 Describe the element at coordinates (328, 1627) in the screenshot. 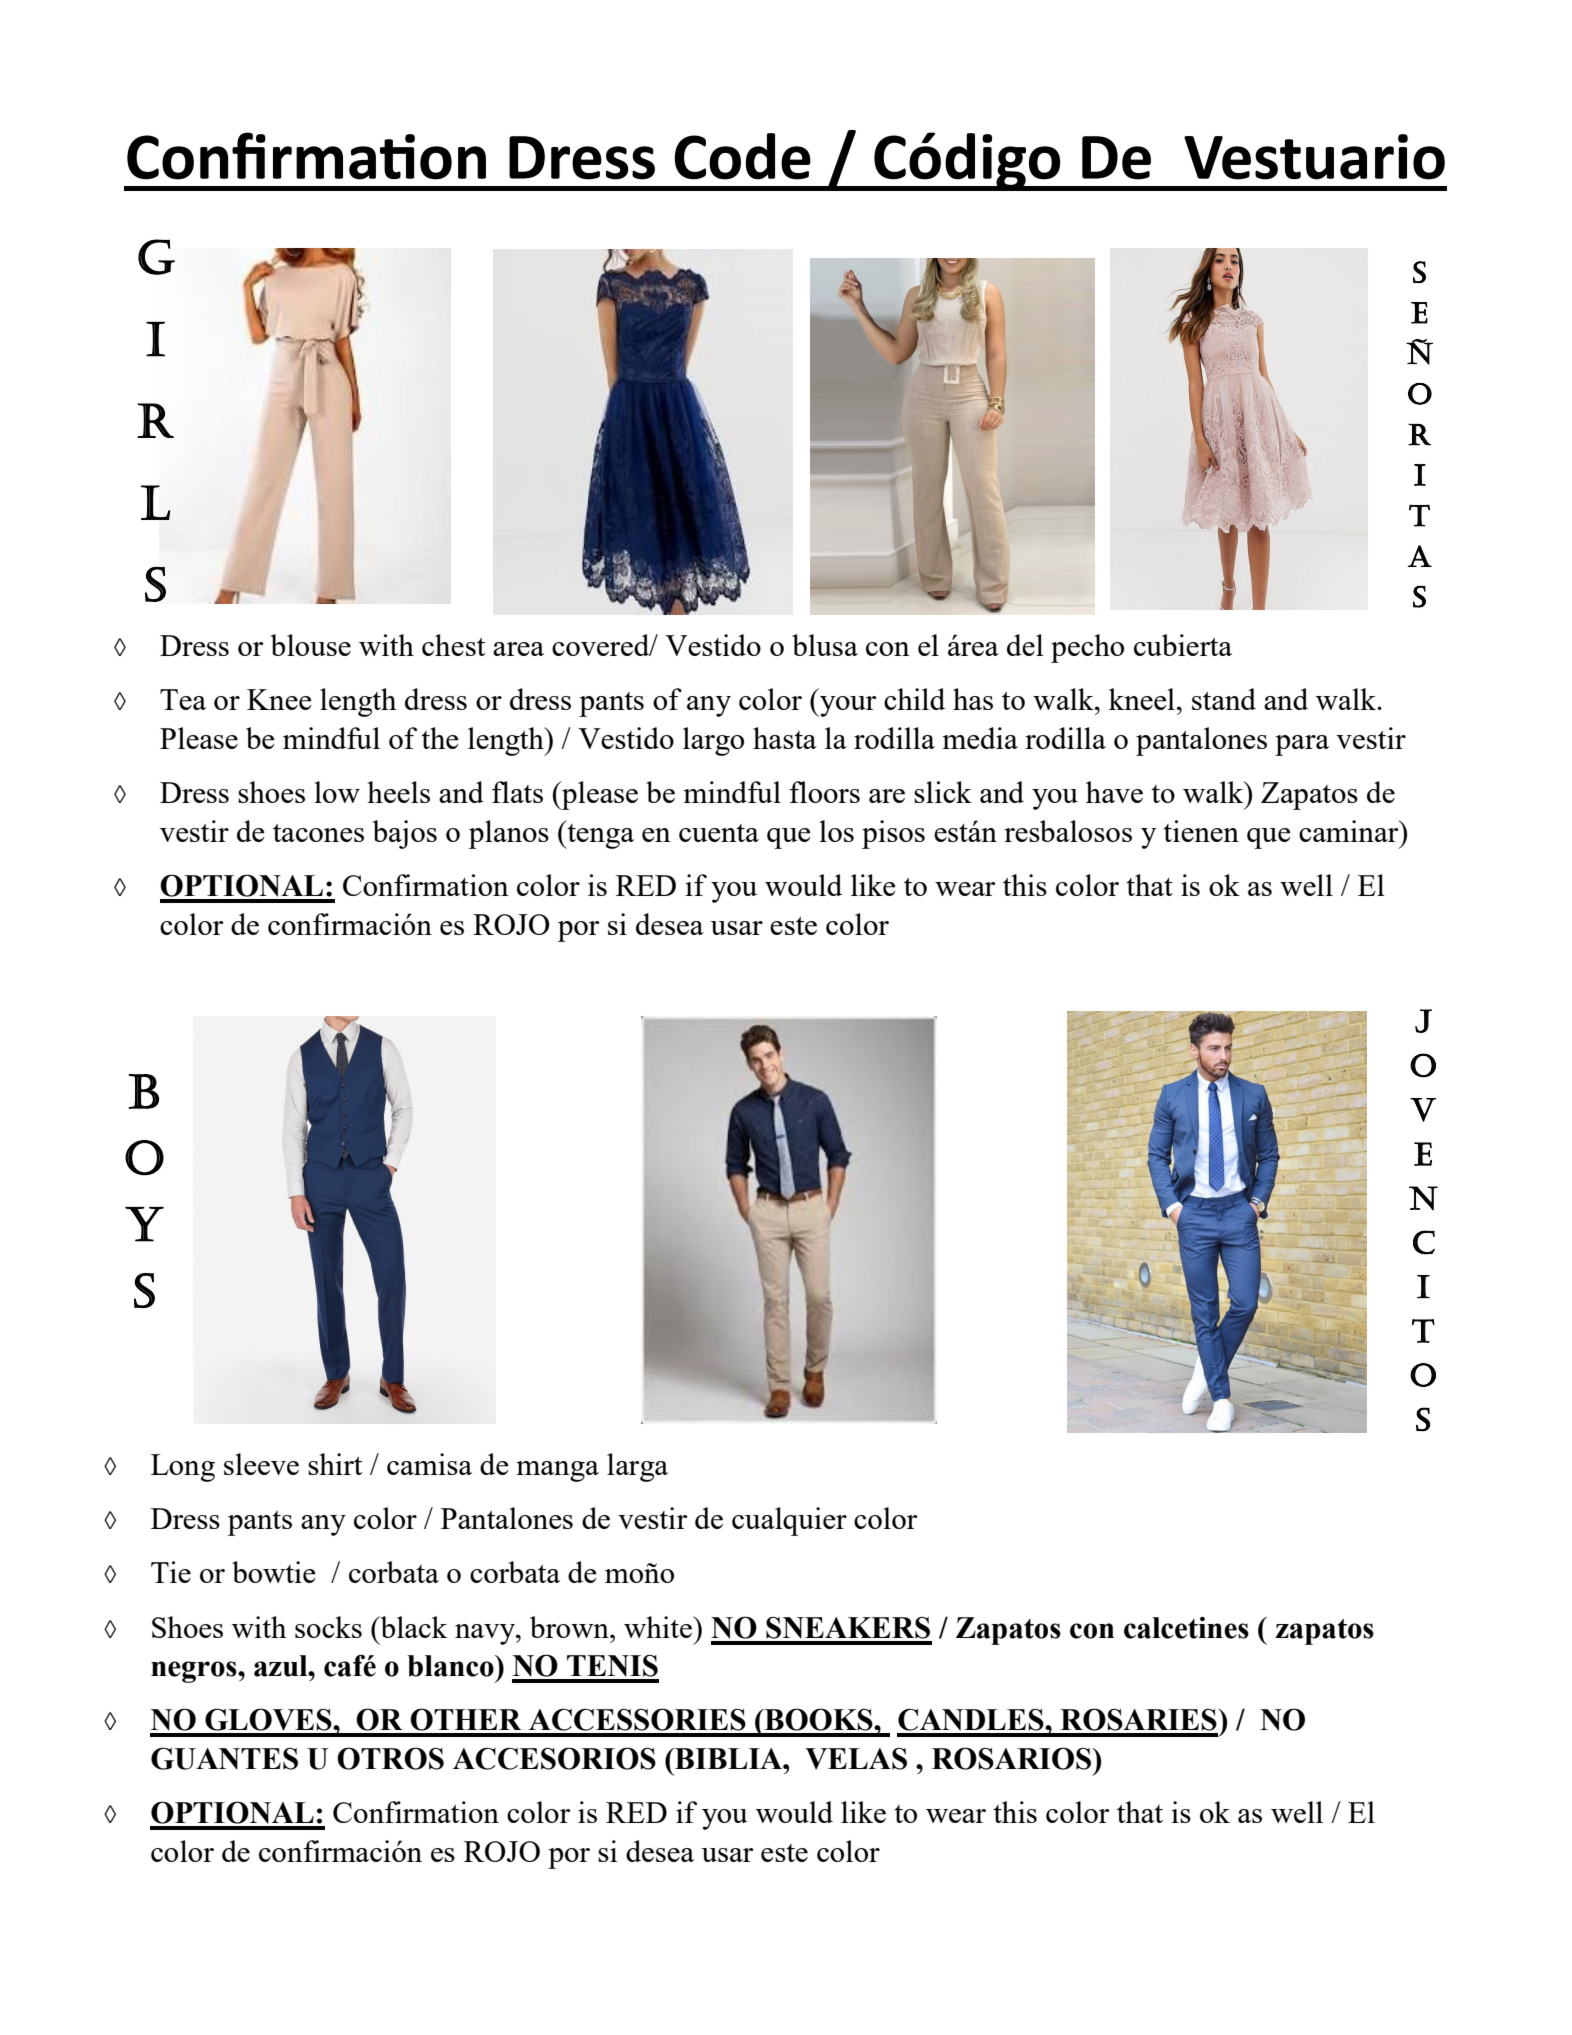

I see `socks` at that location.
